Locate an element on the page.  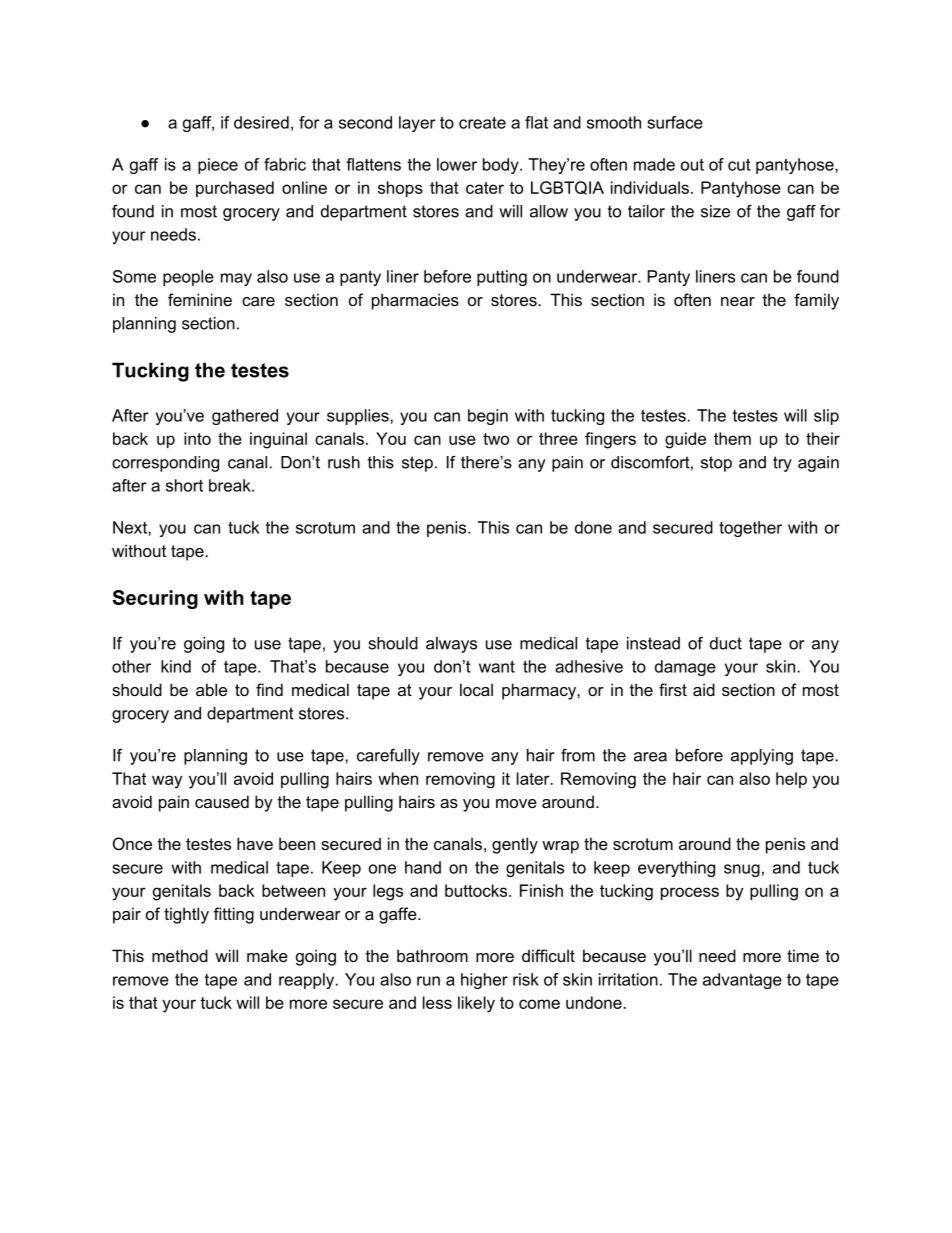
feminine is located at coordinates (200, 299).
